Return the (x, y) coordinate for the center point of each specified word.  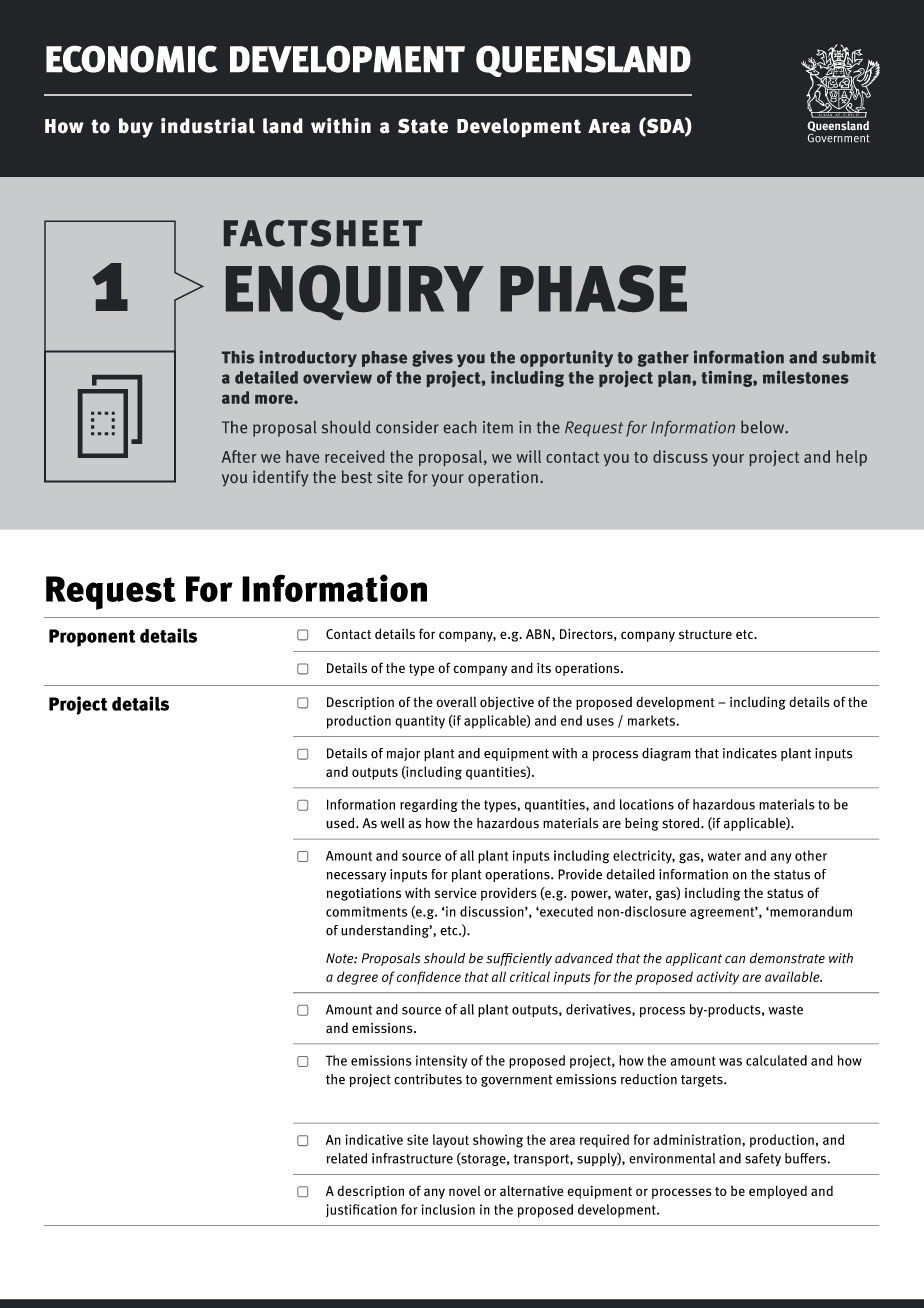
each (460, 427)
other (811, 855)
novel (465, 1191)
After (239, 456)
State (423, 126)
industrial (208, 126)
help (851, 458)
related (347, 1158)
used (341, 823)
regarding (429, 805)
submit (849, 357)
